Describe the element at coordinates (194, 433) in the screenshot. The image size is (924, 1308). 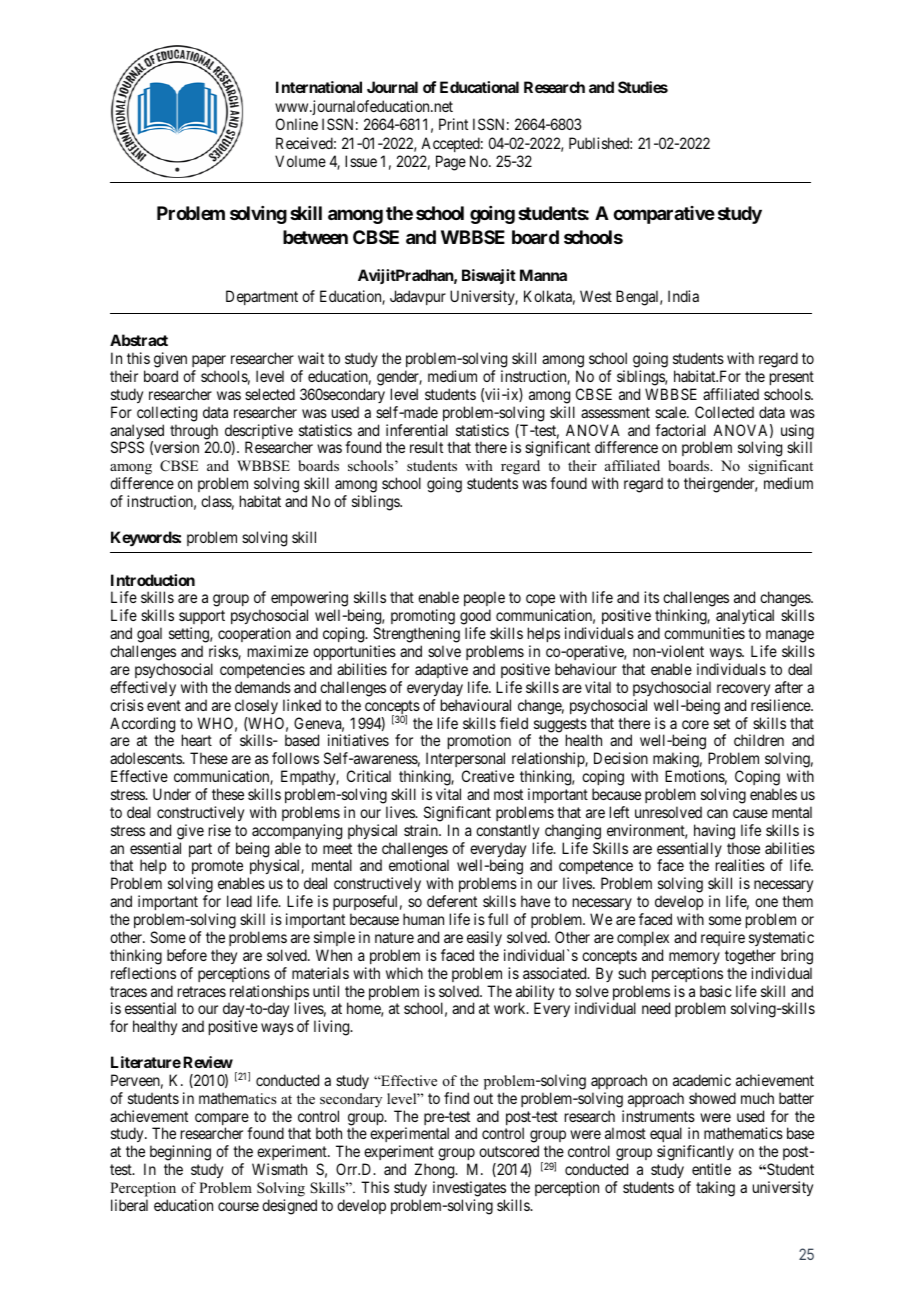
I see `through` at that location.
